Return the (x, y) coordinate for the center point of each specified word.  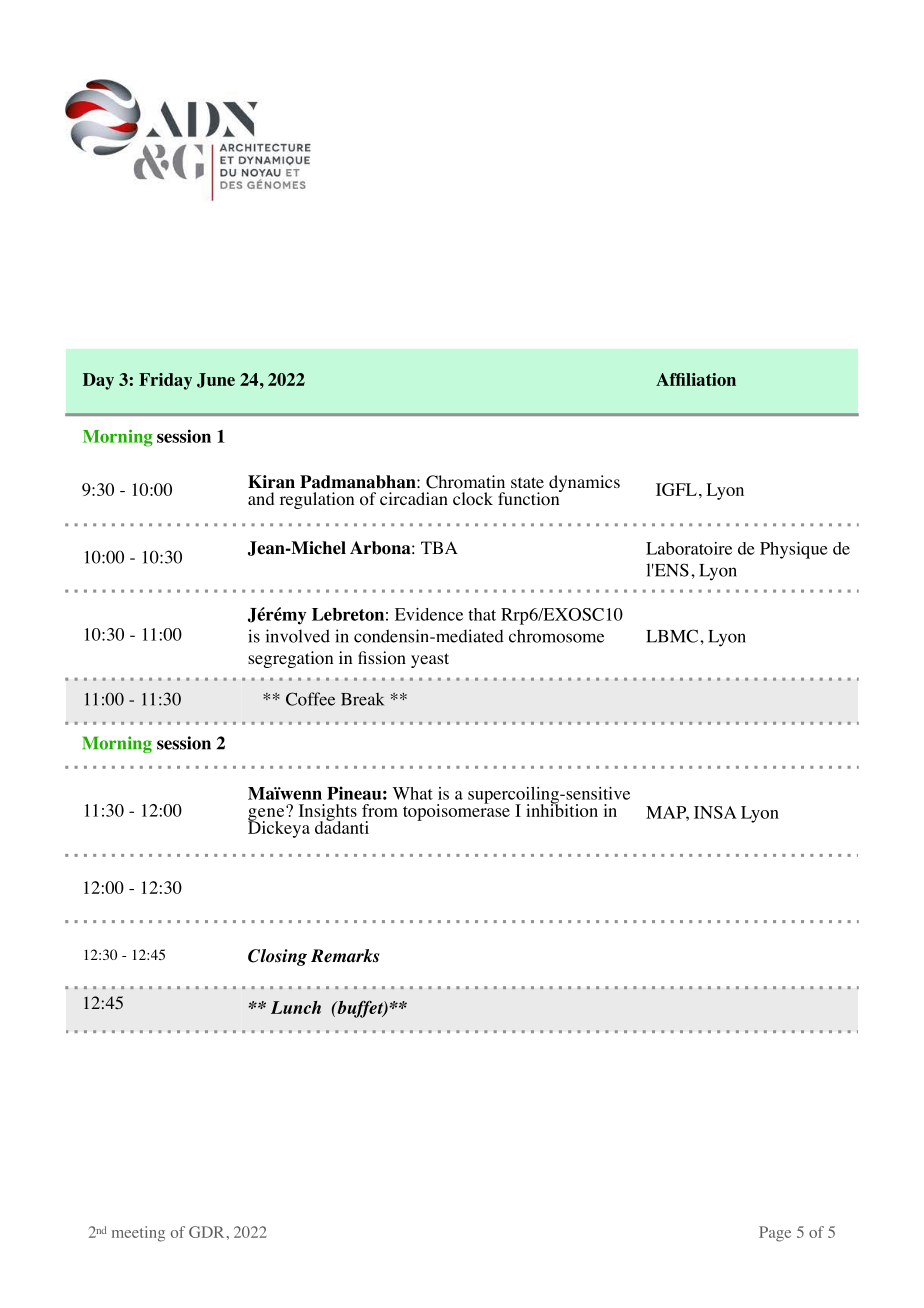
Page (775, 1234)
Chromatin (465, 482)
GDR (206, 1232)
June (216, 380)
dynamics (584, 483)
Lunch (296, 1007)
